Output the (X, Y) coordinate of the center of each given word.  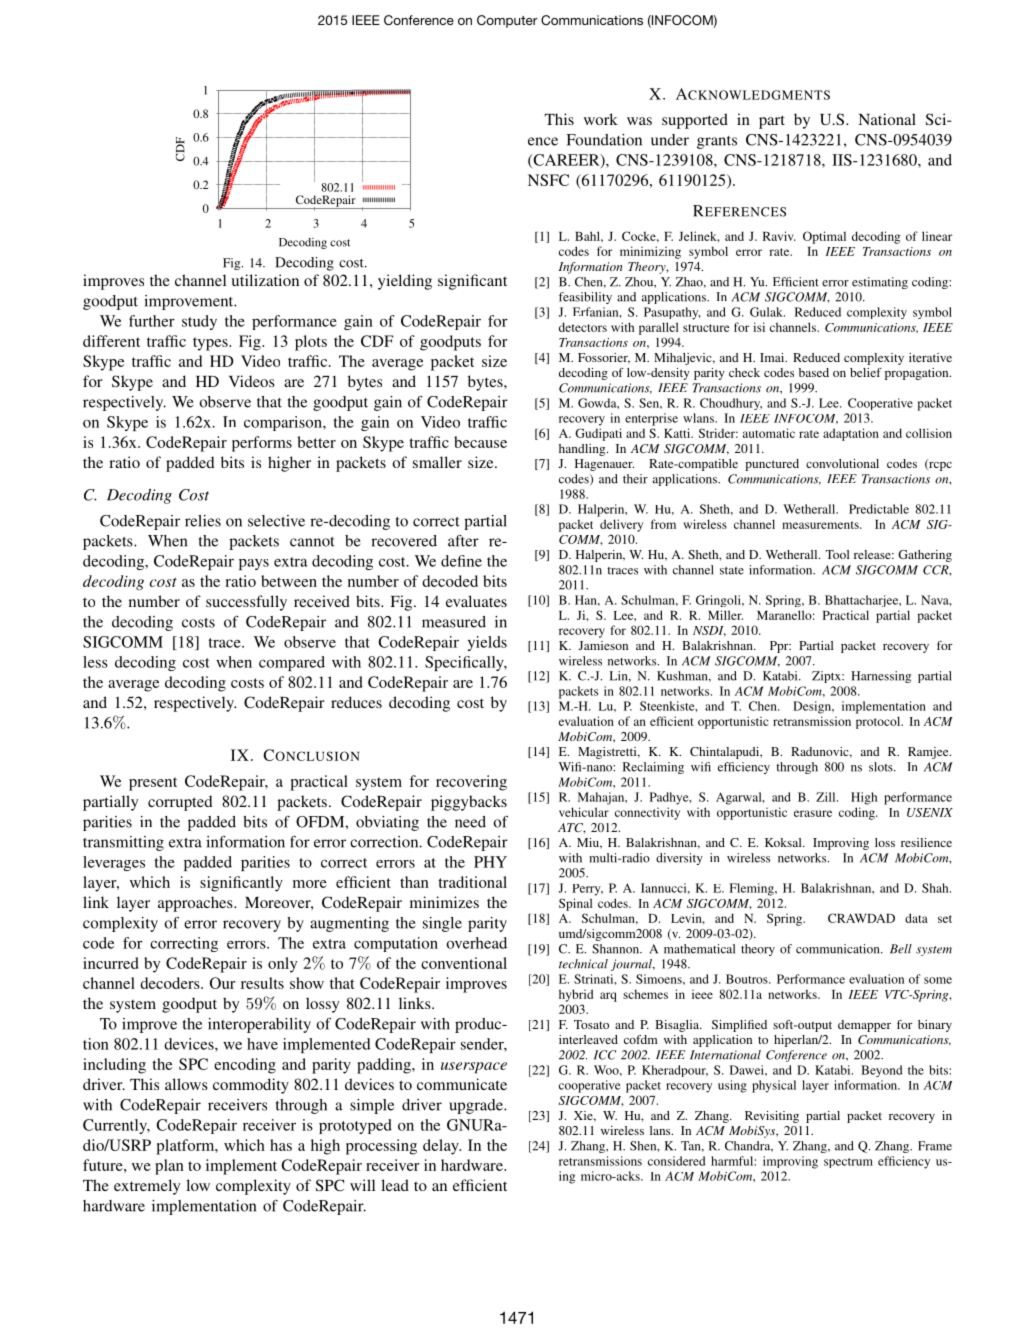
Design (813, 707)
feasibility (585, 298)
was (639, 121)
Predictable (879, 509)
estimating (880, 283)
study (199, 322)
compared (292, 663)
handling (583, 450)
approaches (196, 904)
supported (695, 121)
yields (487, 643)
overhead (476, 943)
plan (169, 1167)
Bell (901, 949)
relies (203, 521)
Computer (507, 21)
